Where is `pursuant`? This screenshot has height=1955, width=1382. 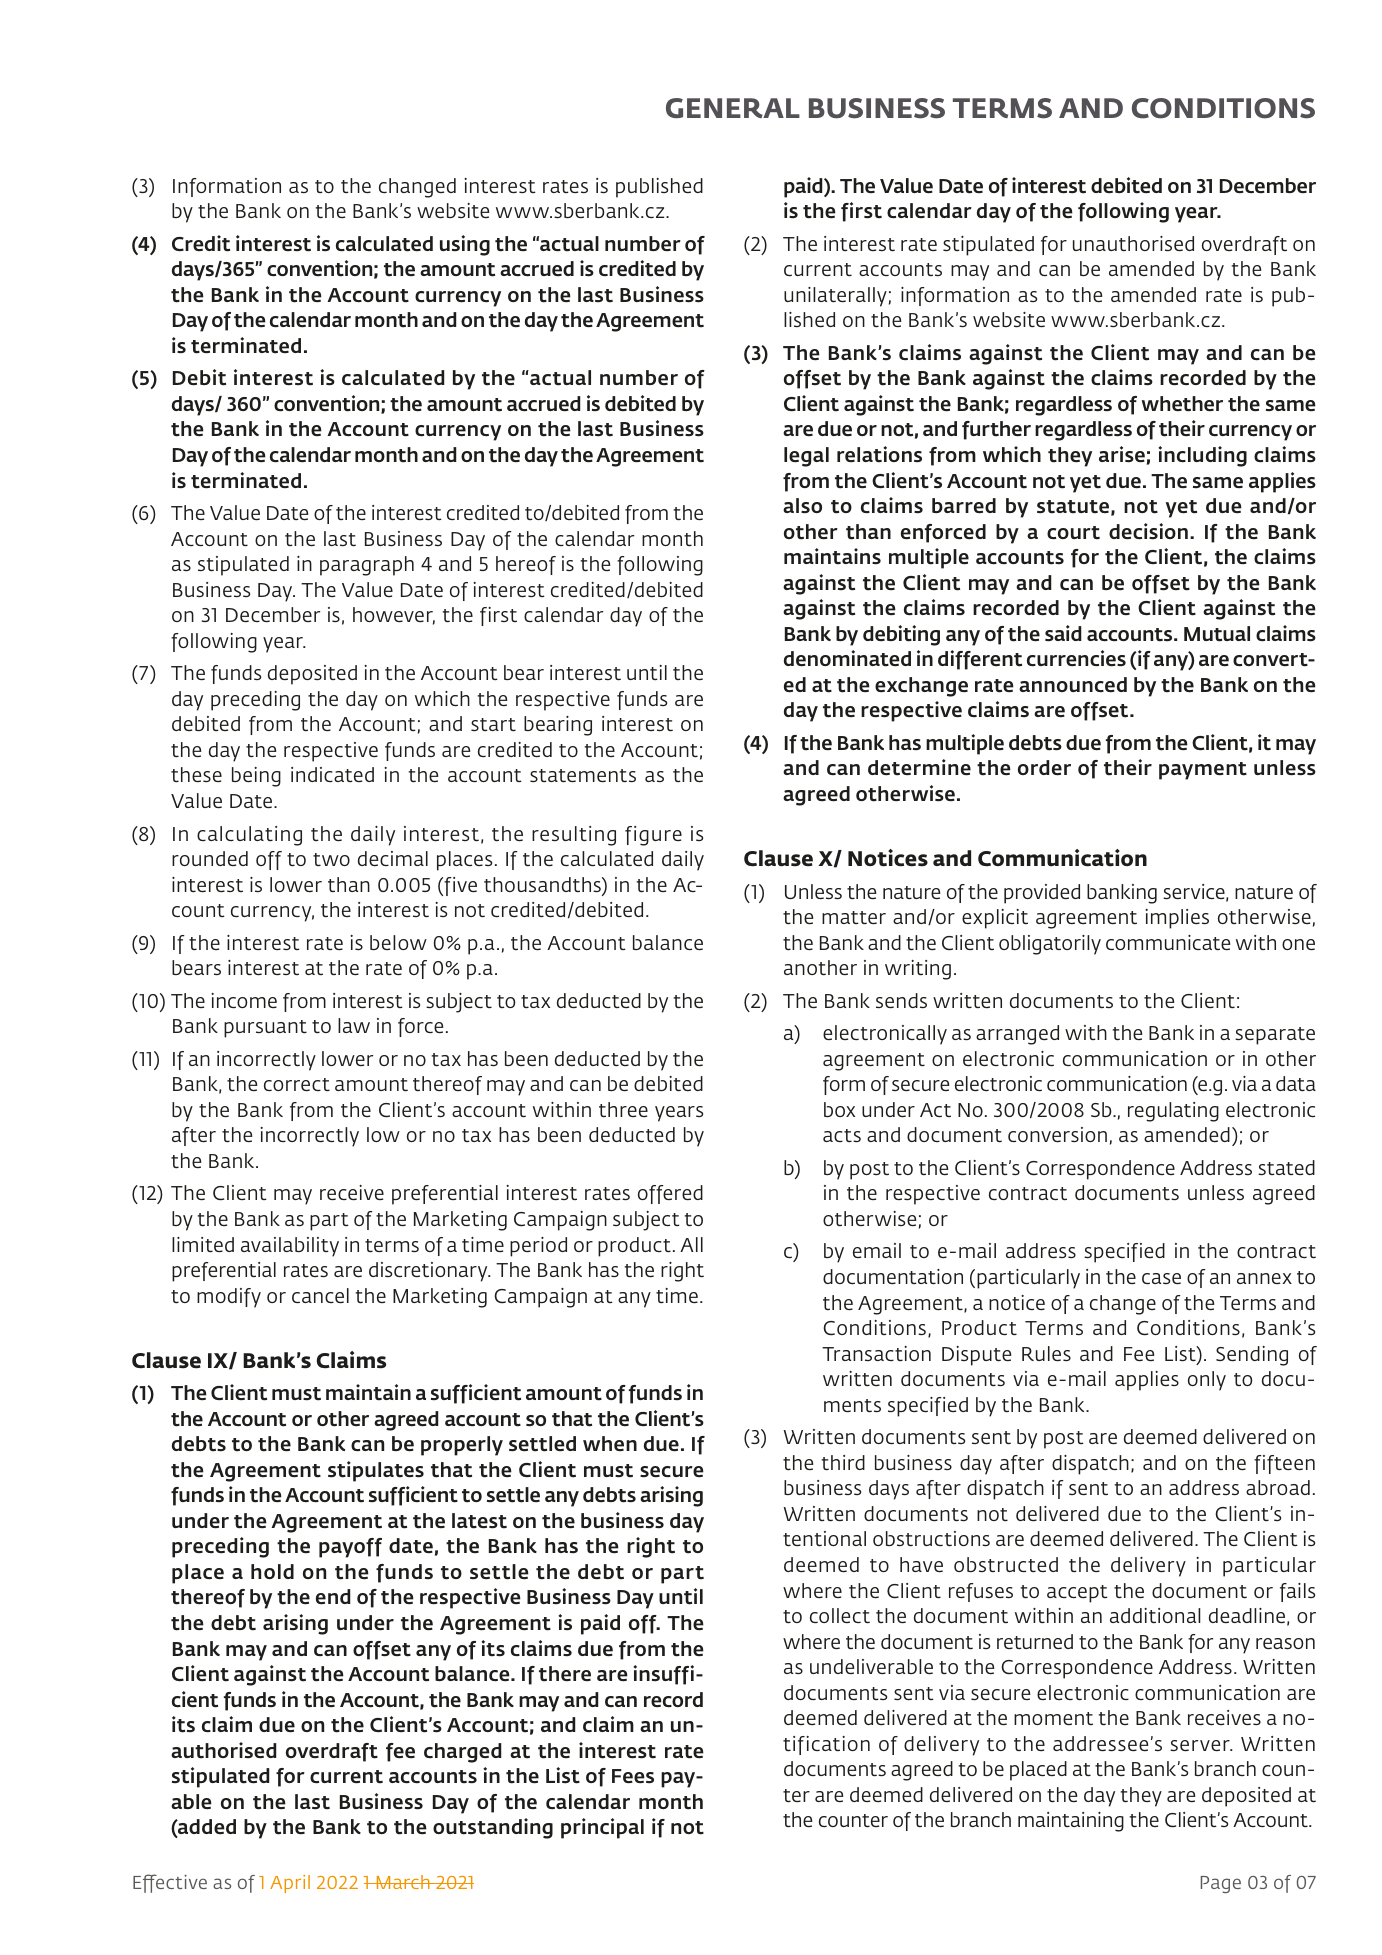
pursuant is located at coordinates (265, 1029).
